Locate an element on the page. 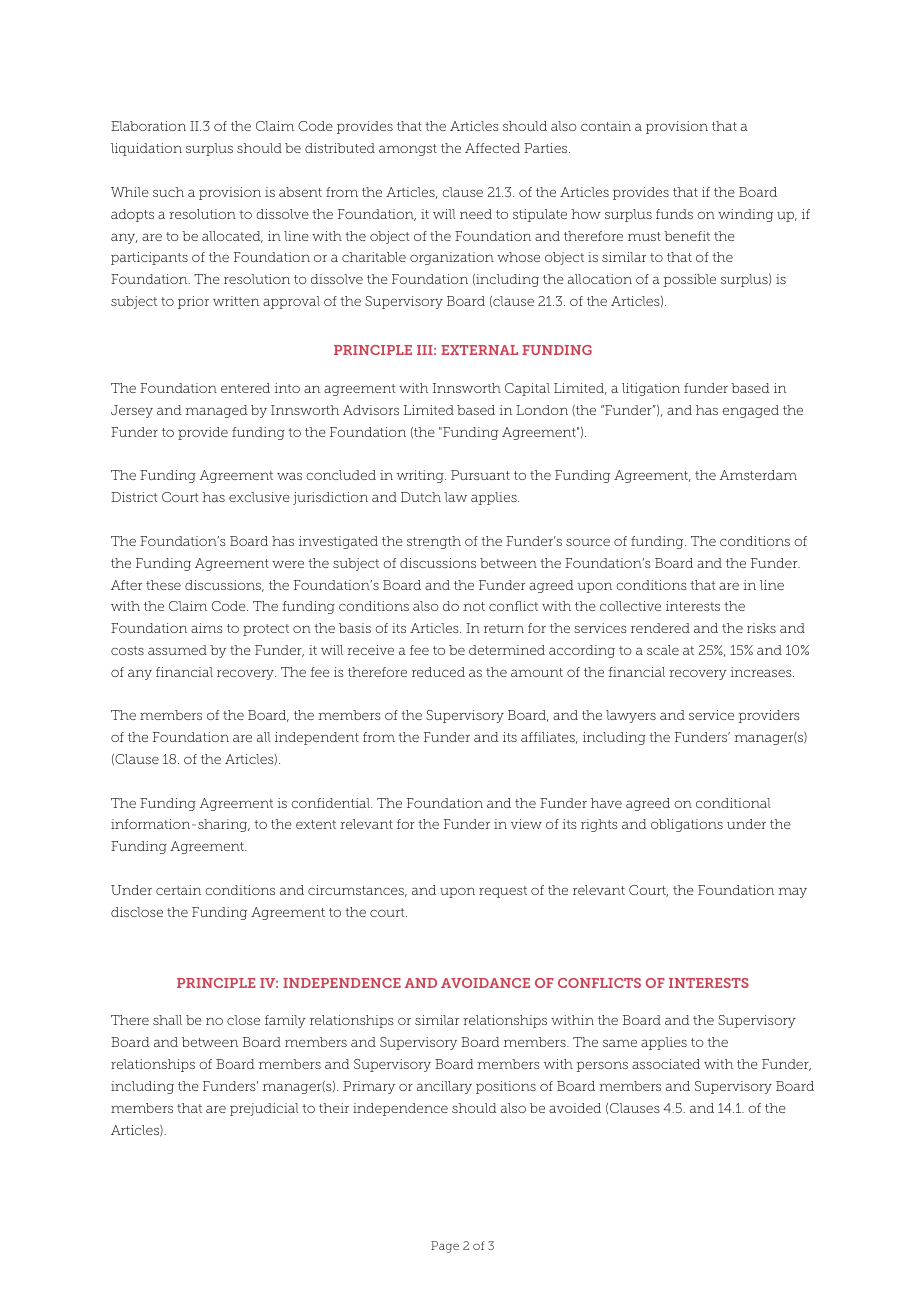  winding is located at coordinates (745, 215).
